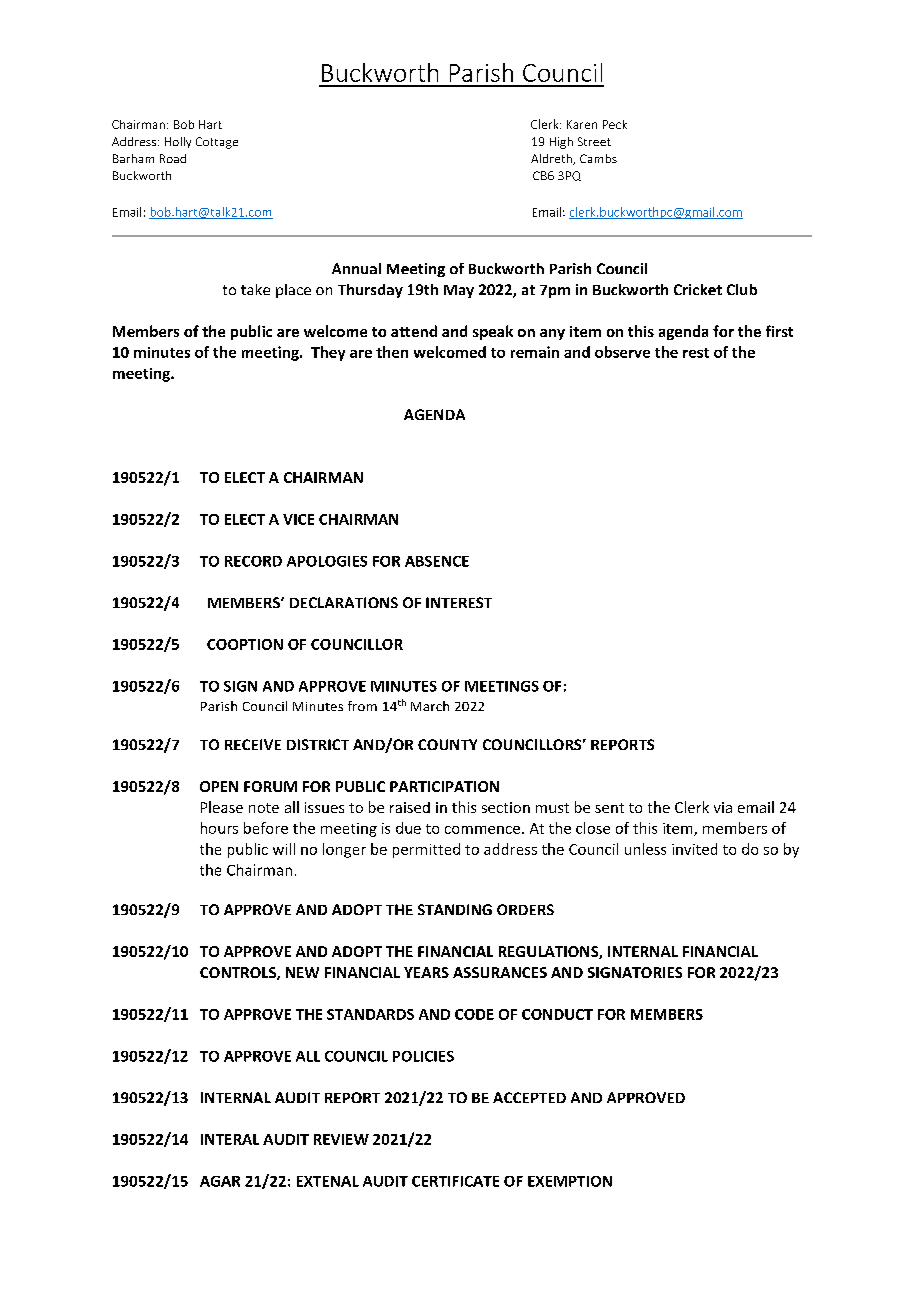 This image has height=1308, width=924. I want to click on CERTIFICATE, so click(455, 1181).
